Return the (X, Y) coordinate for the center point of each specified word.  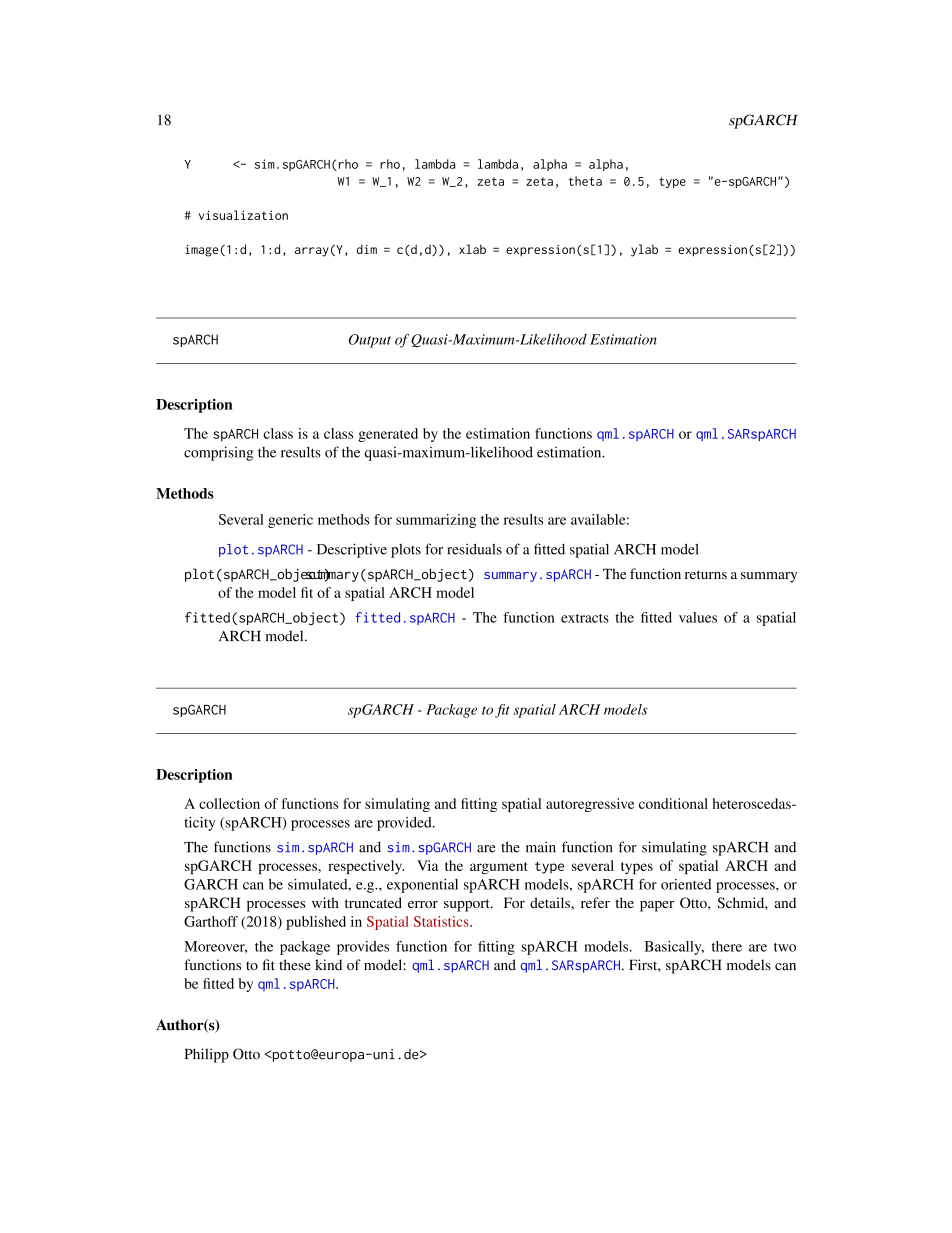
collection (229, 803)
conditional (673, 803)
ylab (644, 250)
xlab (472, 249)
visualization (243, 215)
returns (706, 575)
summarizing (436, 521)
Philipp (207, 1055)
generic (290, 521)
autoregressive (590, 805)
